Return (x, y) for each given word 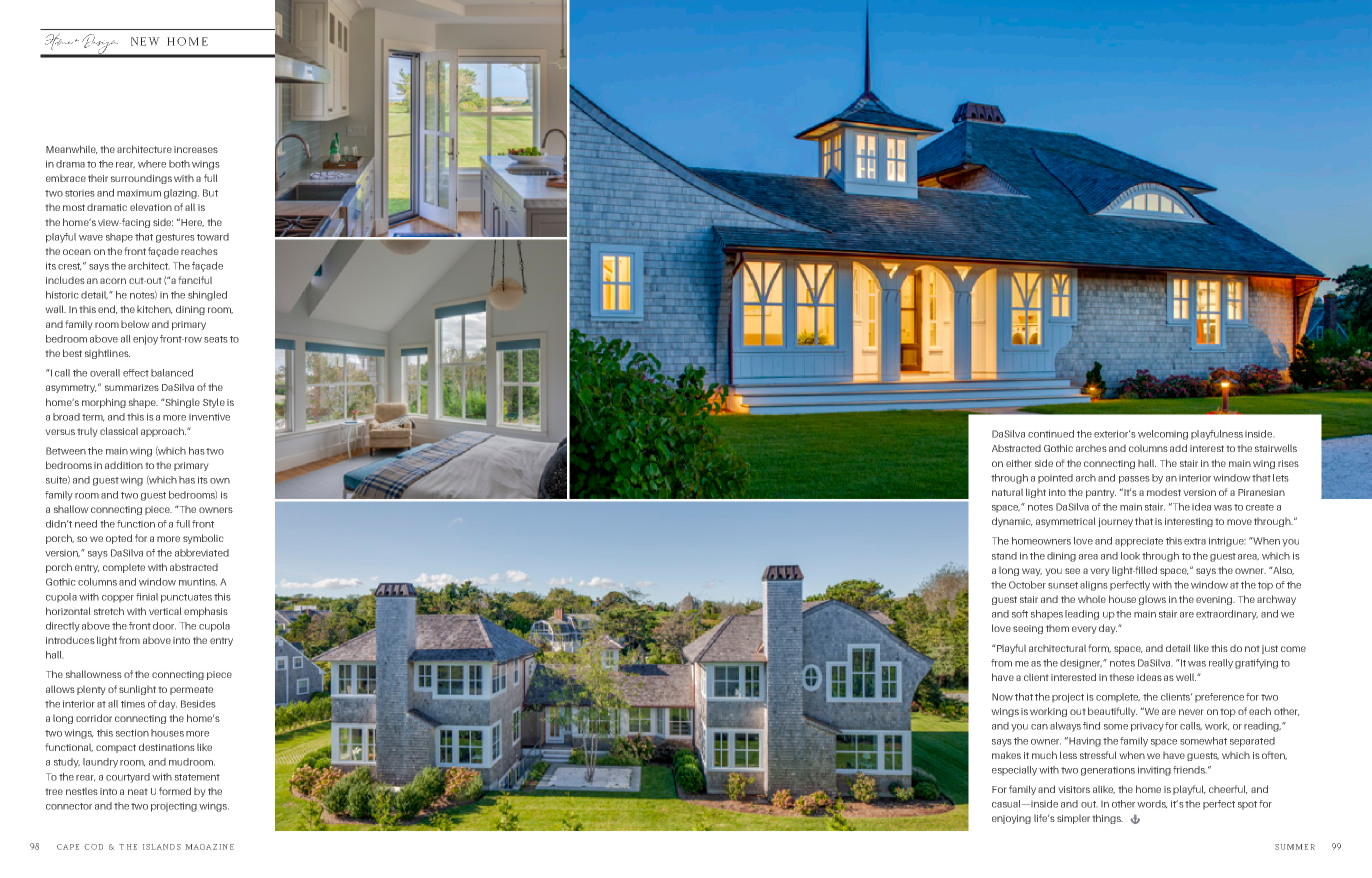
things (1108, 819)
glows (1152, 600)
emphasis (206, 612)
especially (1014, 771)
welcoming (1163, 435)
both (179, 164)
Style (214, 403)
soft (1020, 614)
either (1018, 463)
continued (1051, 434)
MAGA (198, 847)
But (210, 193)
